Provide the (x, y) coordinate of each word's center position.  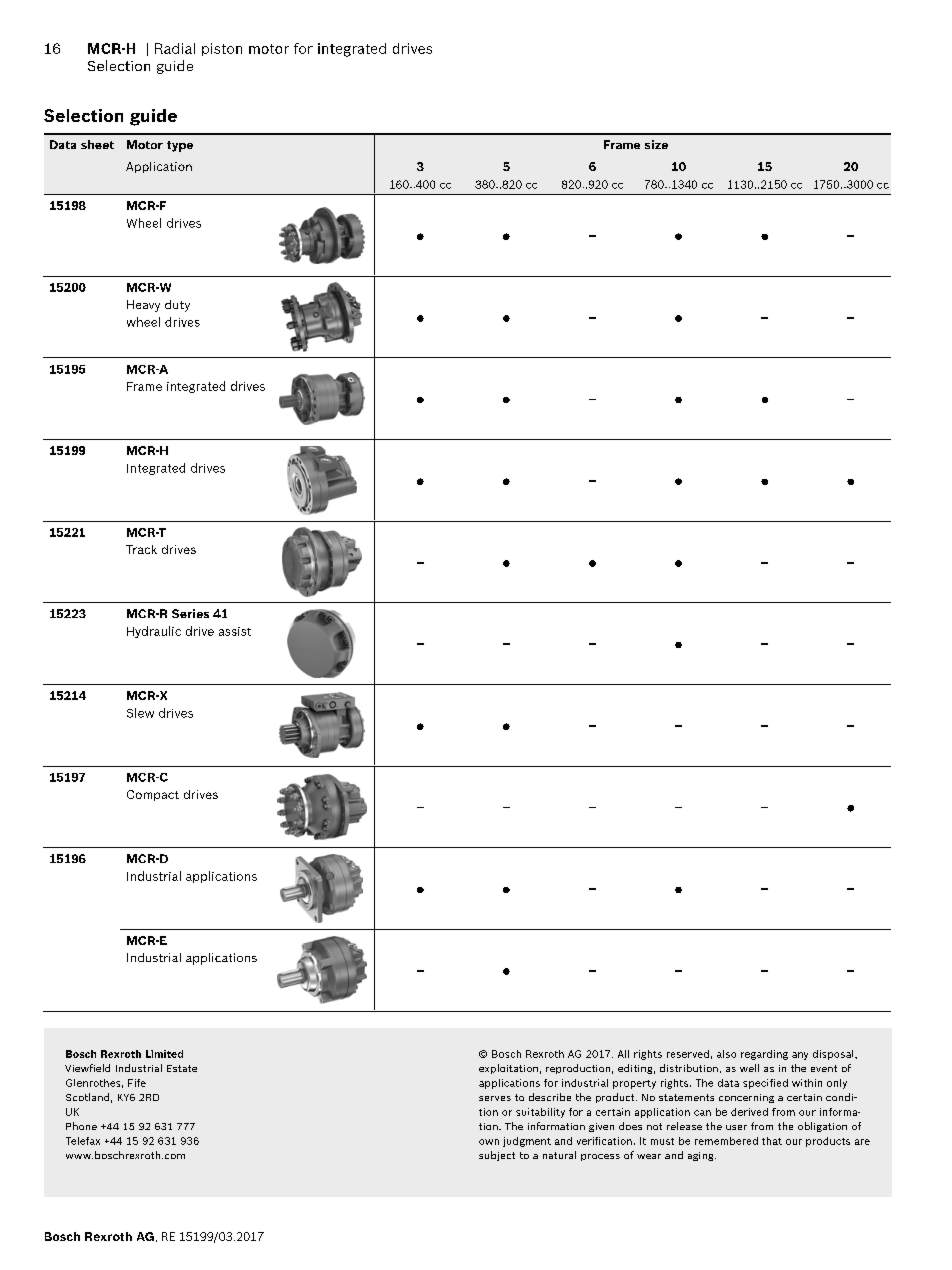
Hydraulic (154, 632)
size (656, 144)
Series (190, 613)
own (489, 1142)
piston (222, 49)
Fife (137, 1083)
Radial (175, 48)
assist (235, 631)
